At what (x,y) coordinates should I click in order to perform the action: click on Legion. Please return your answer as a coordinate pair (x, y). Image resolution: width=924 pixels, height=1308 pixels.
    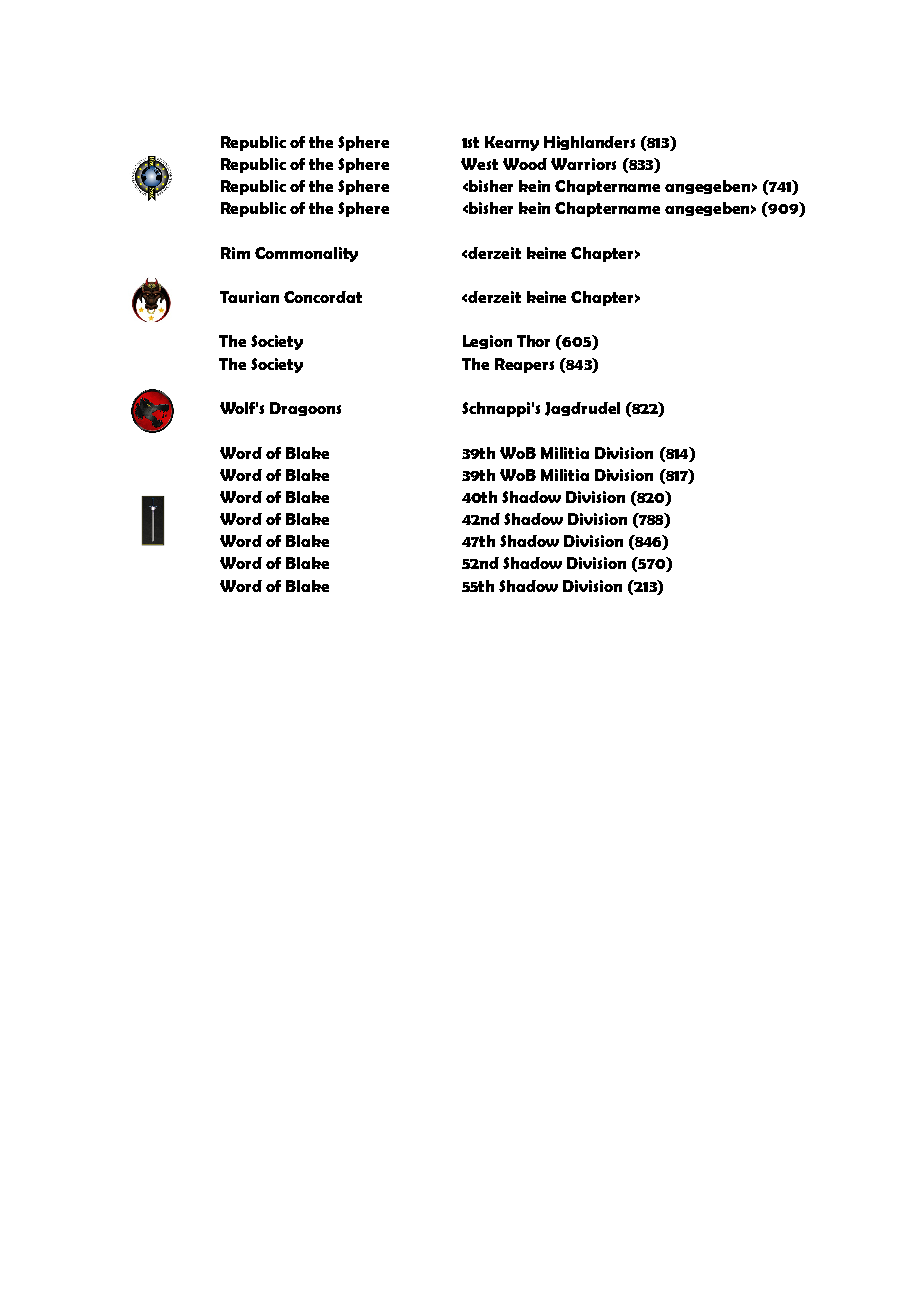
    Looking at the image, I should click on (487, 342).
